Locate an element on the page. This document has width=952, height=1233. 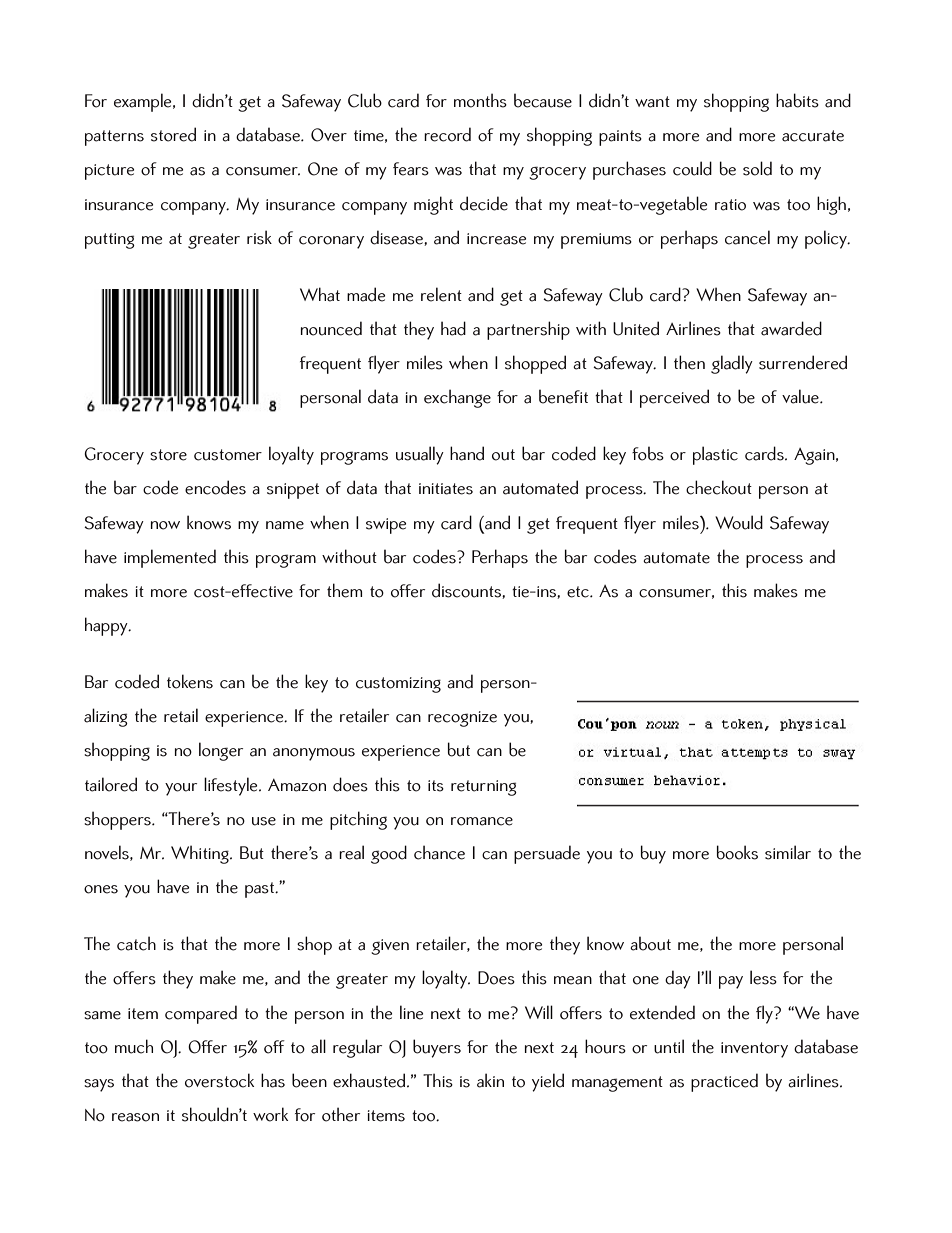
patterns is located at coordinates (114, 138).
